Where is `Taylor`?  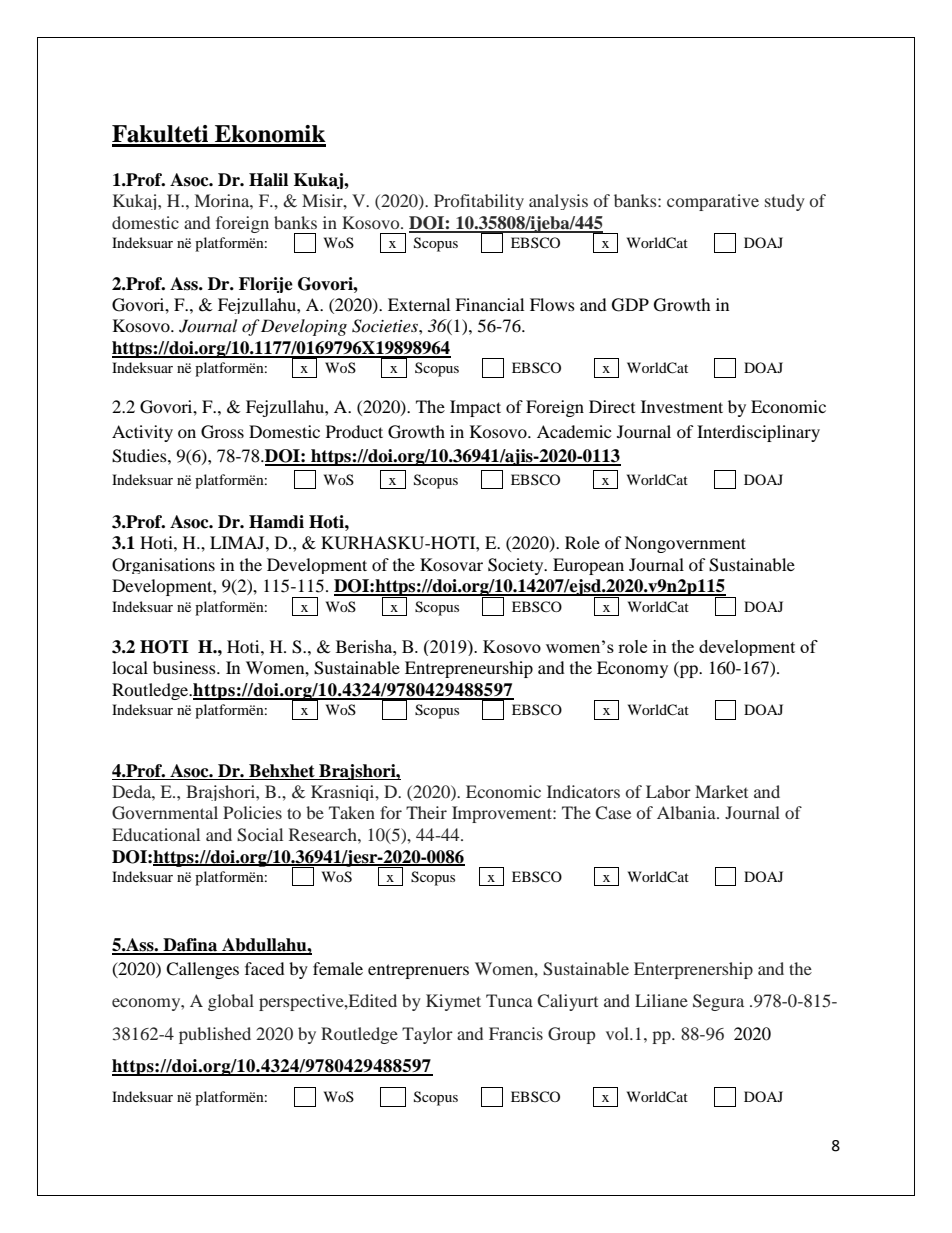
Taylor is located at coordinates (427, 1035).
